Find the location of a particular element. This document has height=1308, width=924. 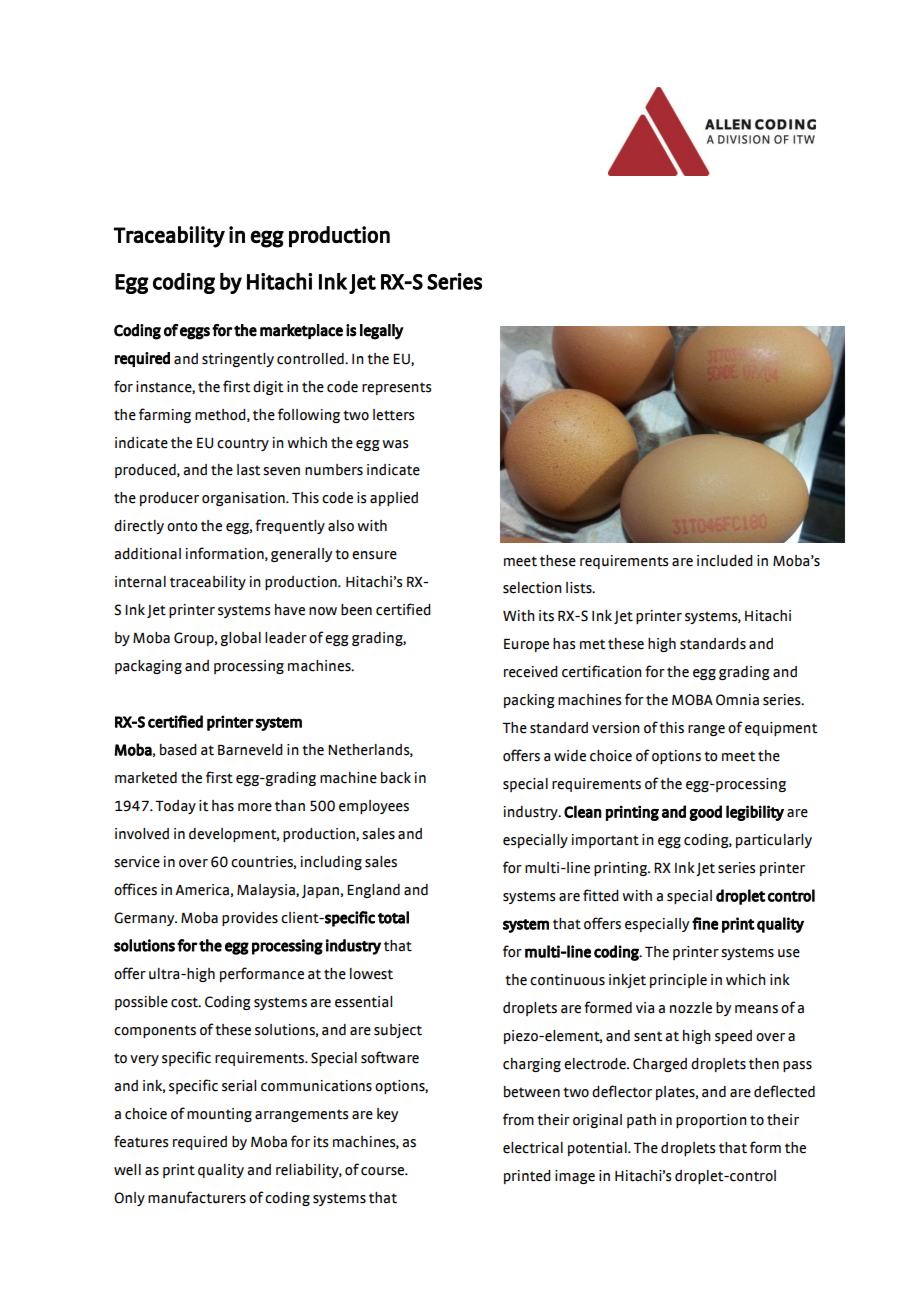

based is located at coordinates (178, 750).
